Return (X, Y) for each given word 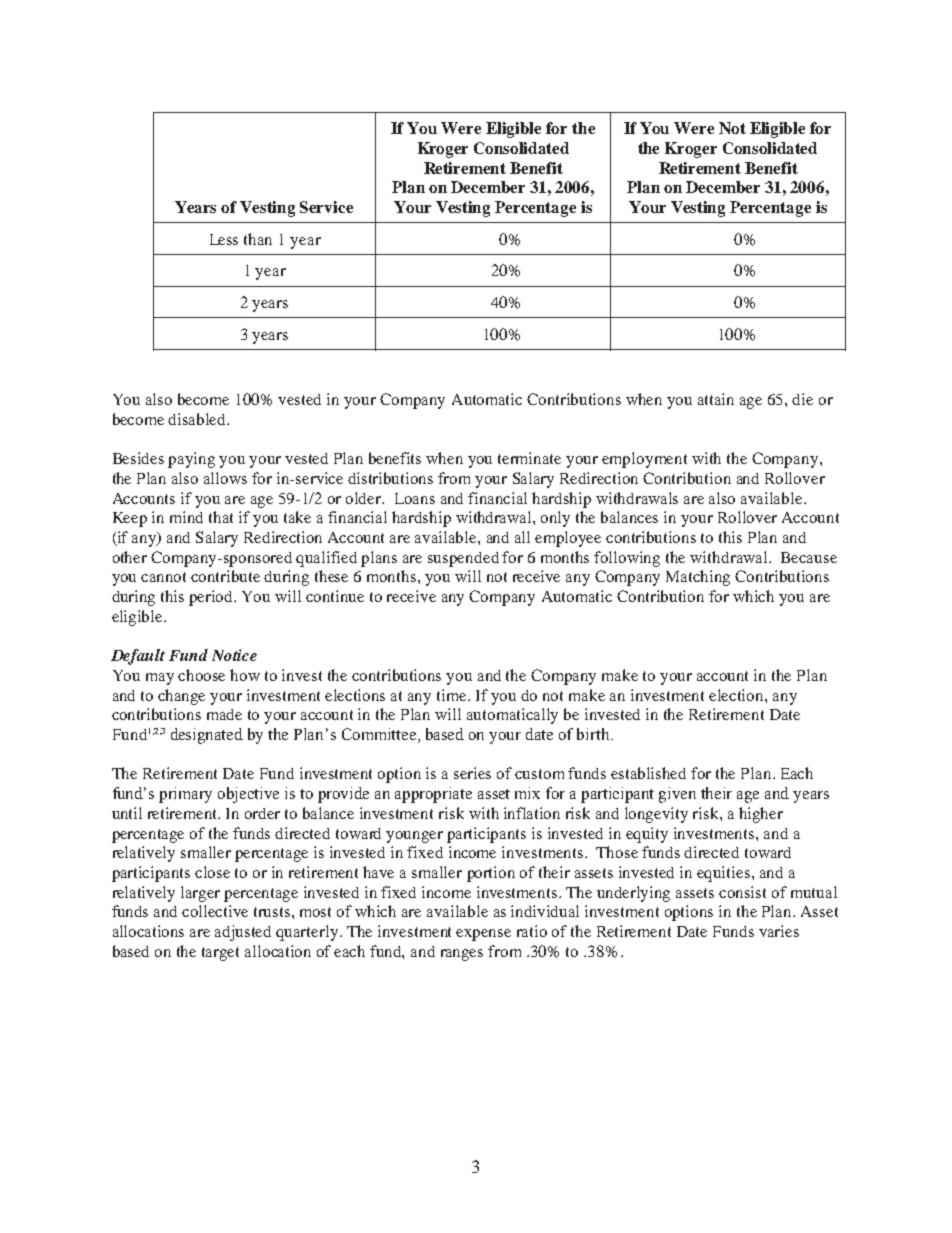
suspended (463, 559)
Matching (698, 578)
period (212, 598)
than (258, 239)
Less (224, 239)
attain (716, 399)
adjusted (243, 933)
